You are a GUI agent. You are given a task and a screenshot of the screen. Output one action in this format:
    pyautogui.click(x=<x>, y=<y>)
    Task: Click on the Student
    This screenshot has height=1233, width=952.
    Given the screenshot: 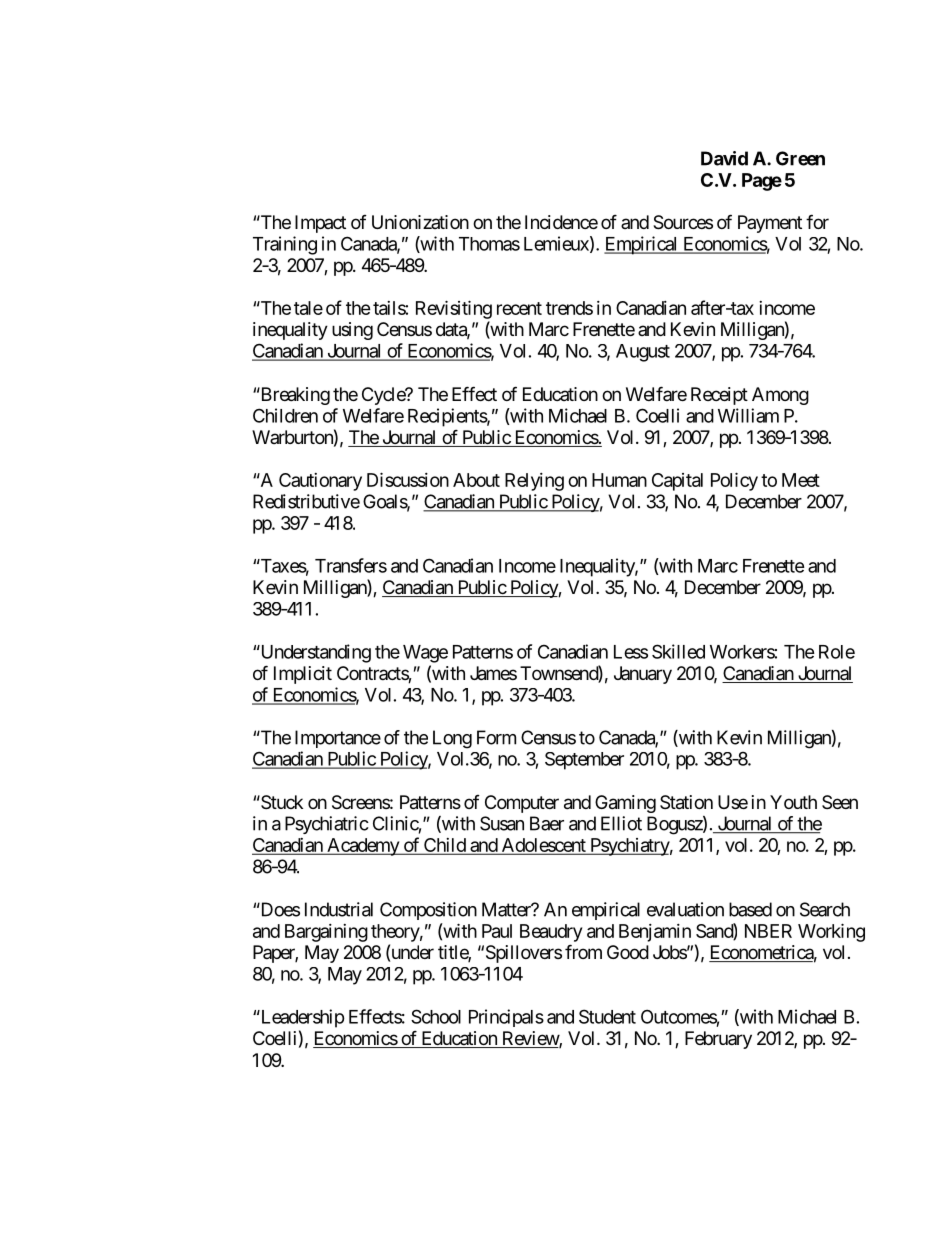 What is the action you would take?
    pyautogui.click(x=607, y=1016)
